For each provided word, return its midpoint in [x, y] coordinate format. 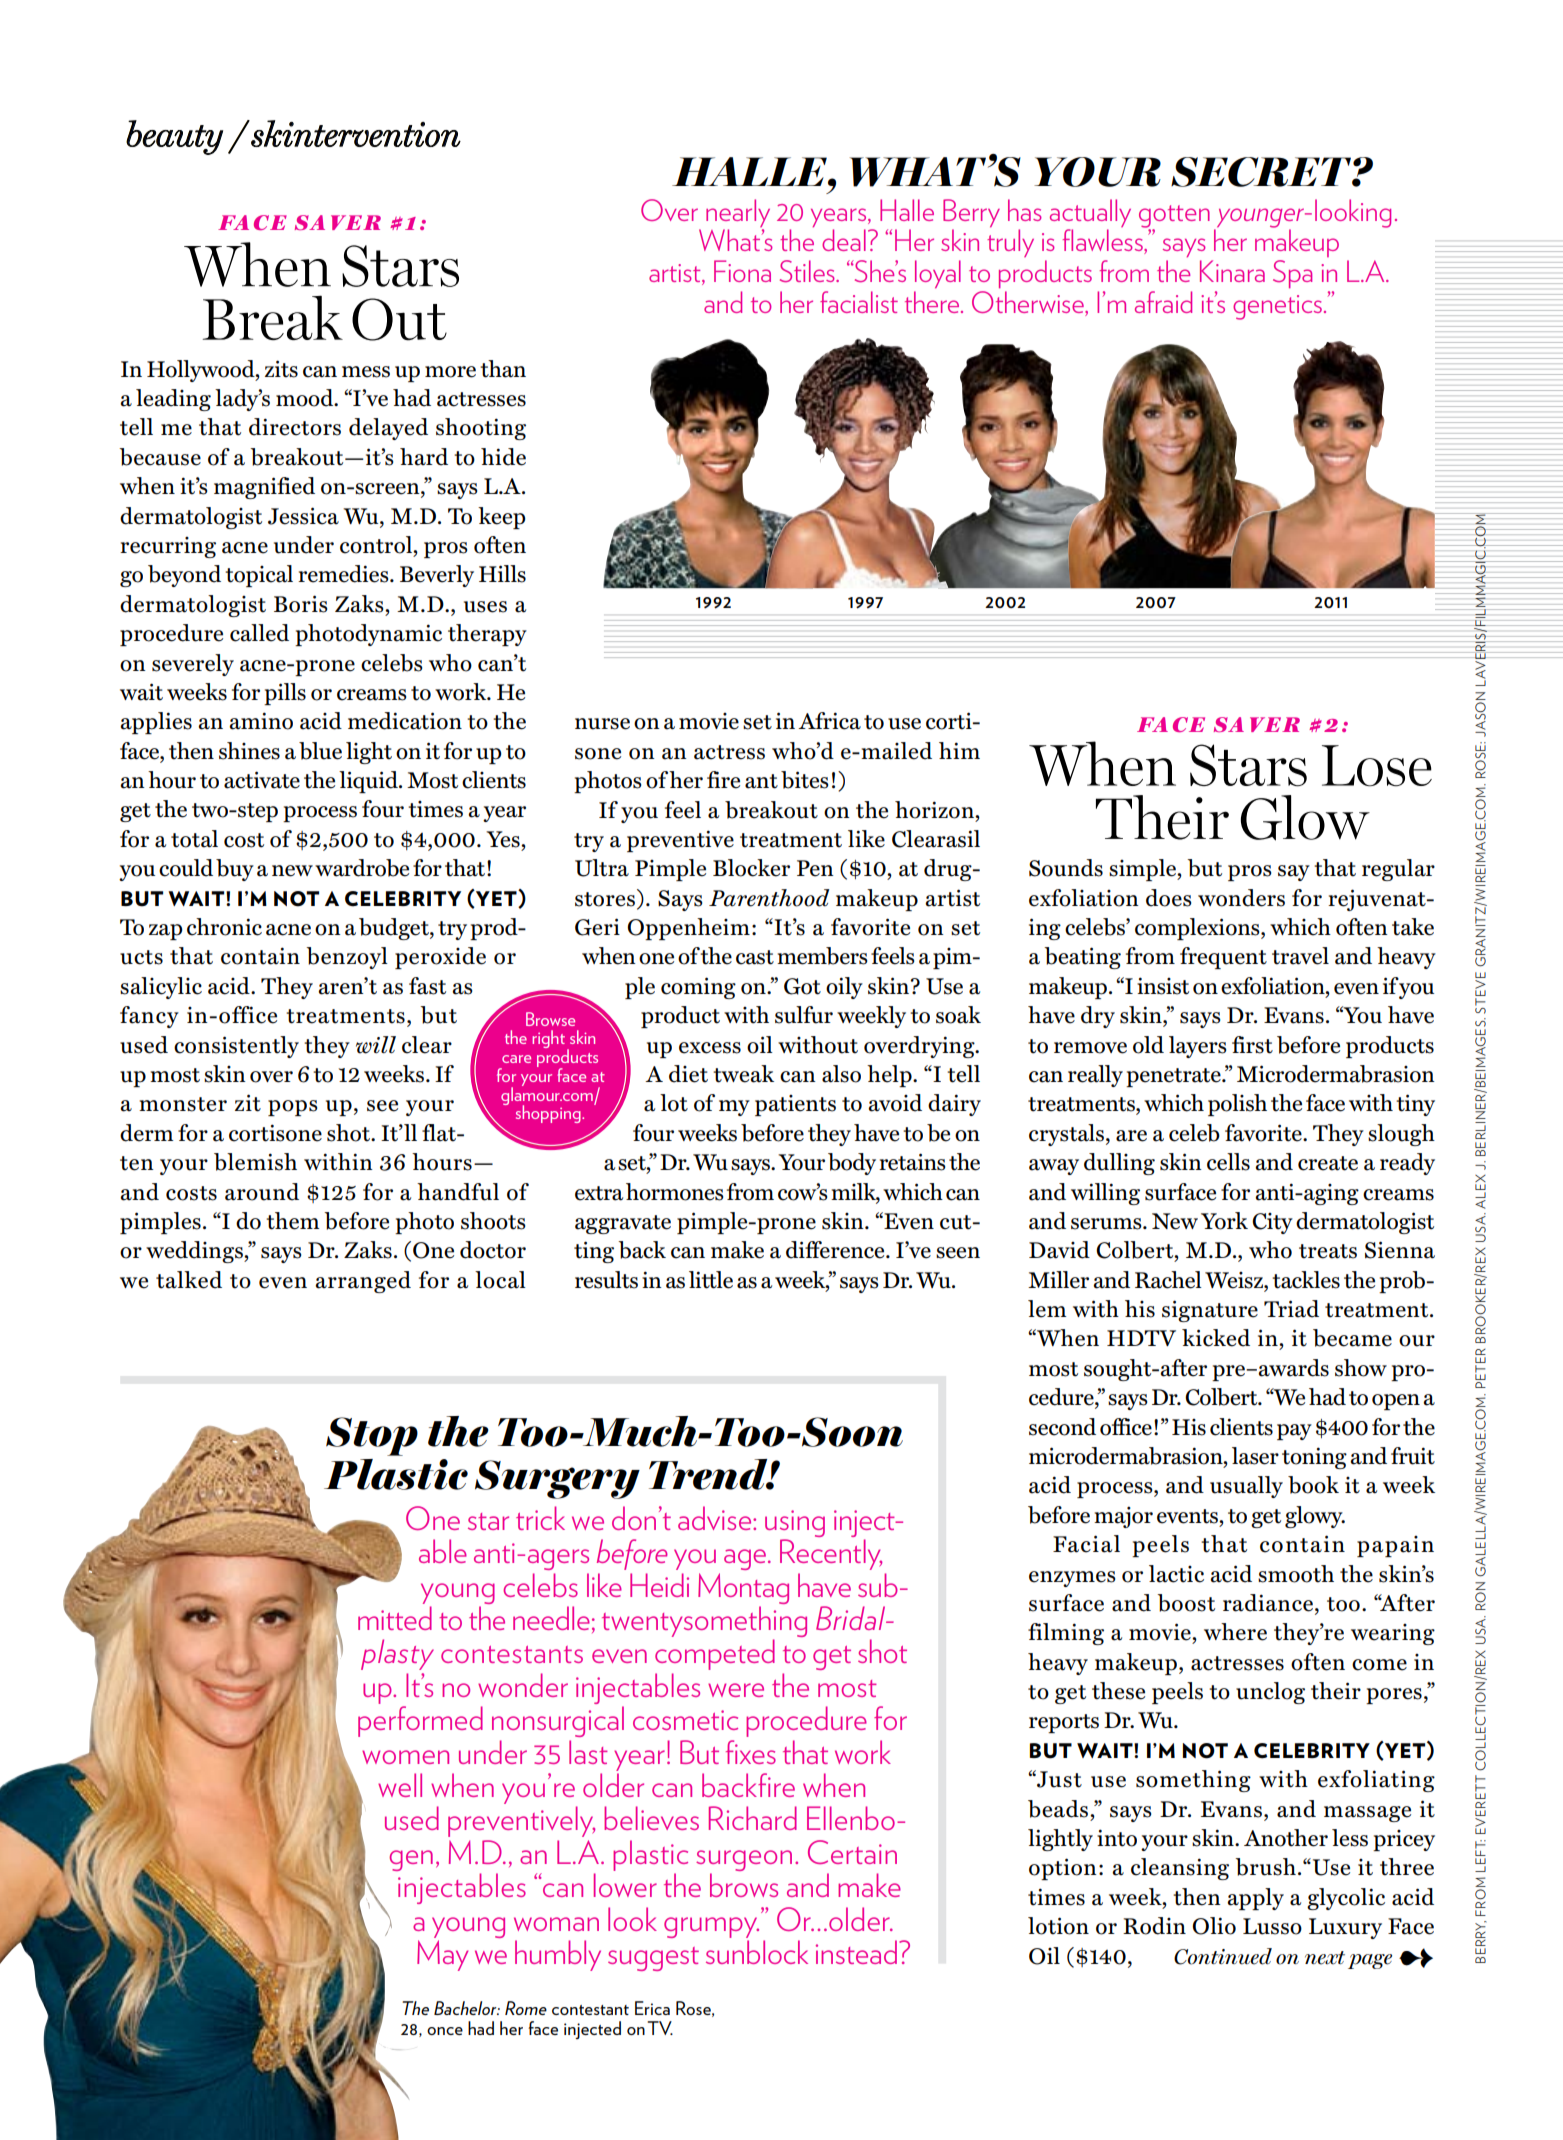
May [442, 1955]
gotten [1174, 217]
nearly [738, 213]
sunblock [757, 1952]
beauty [174, 137]
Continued [1223, 1956]
